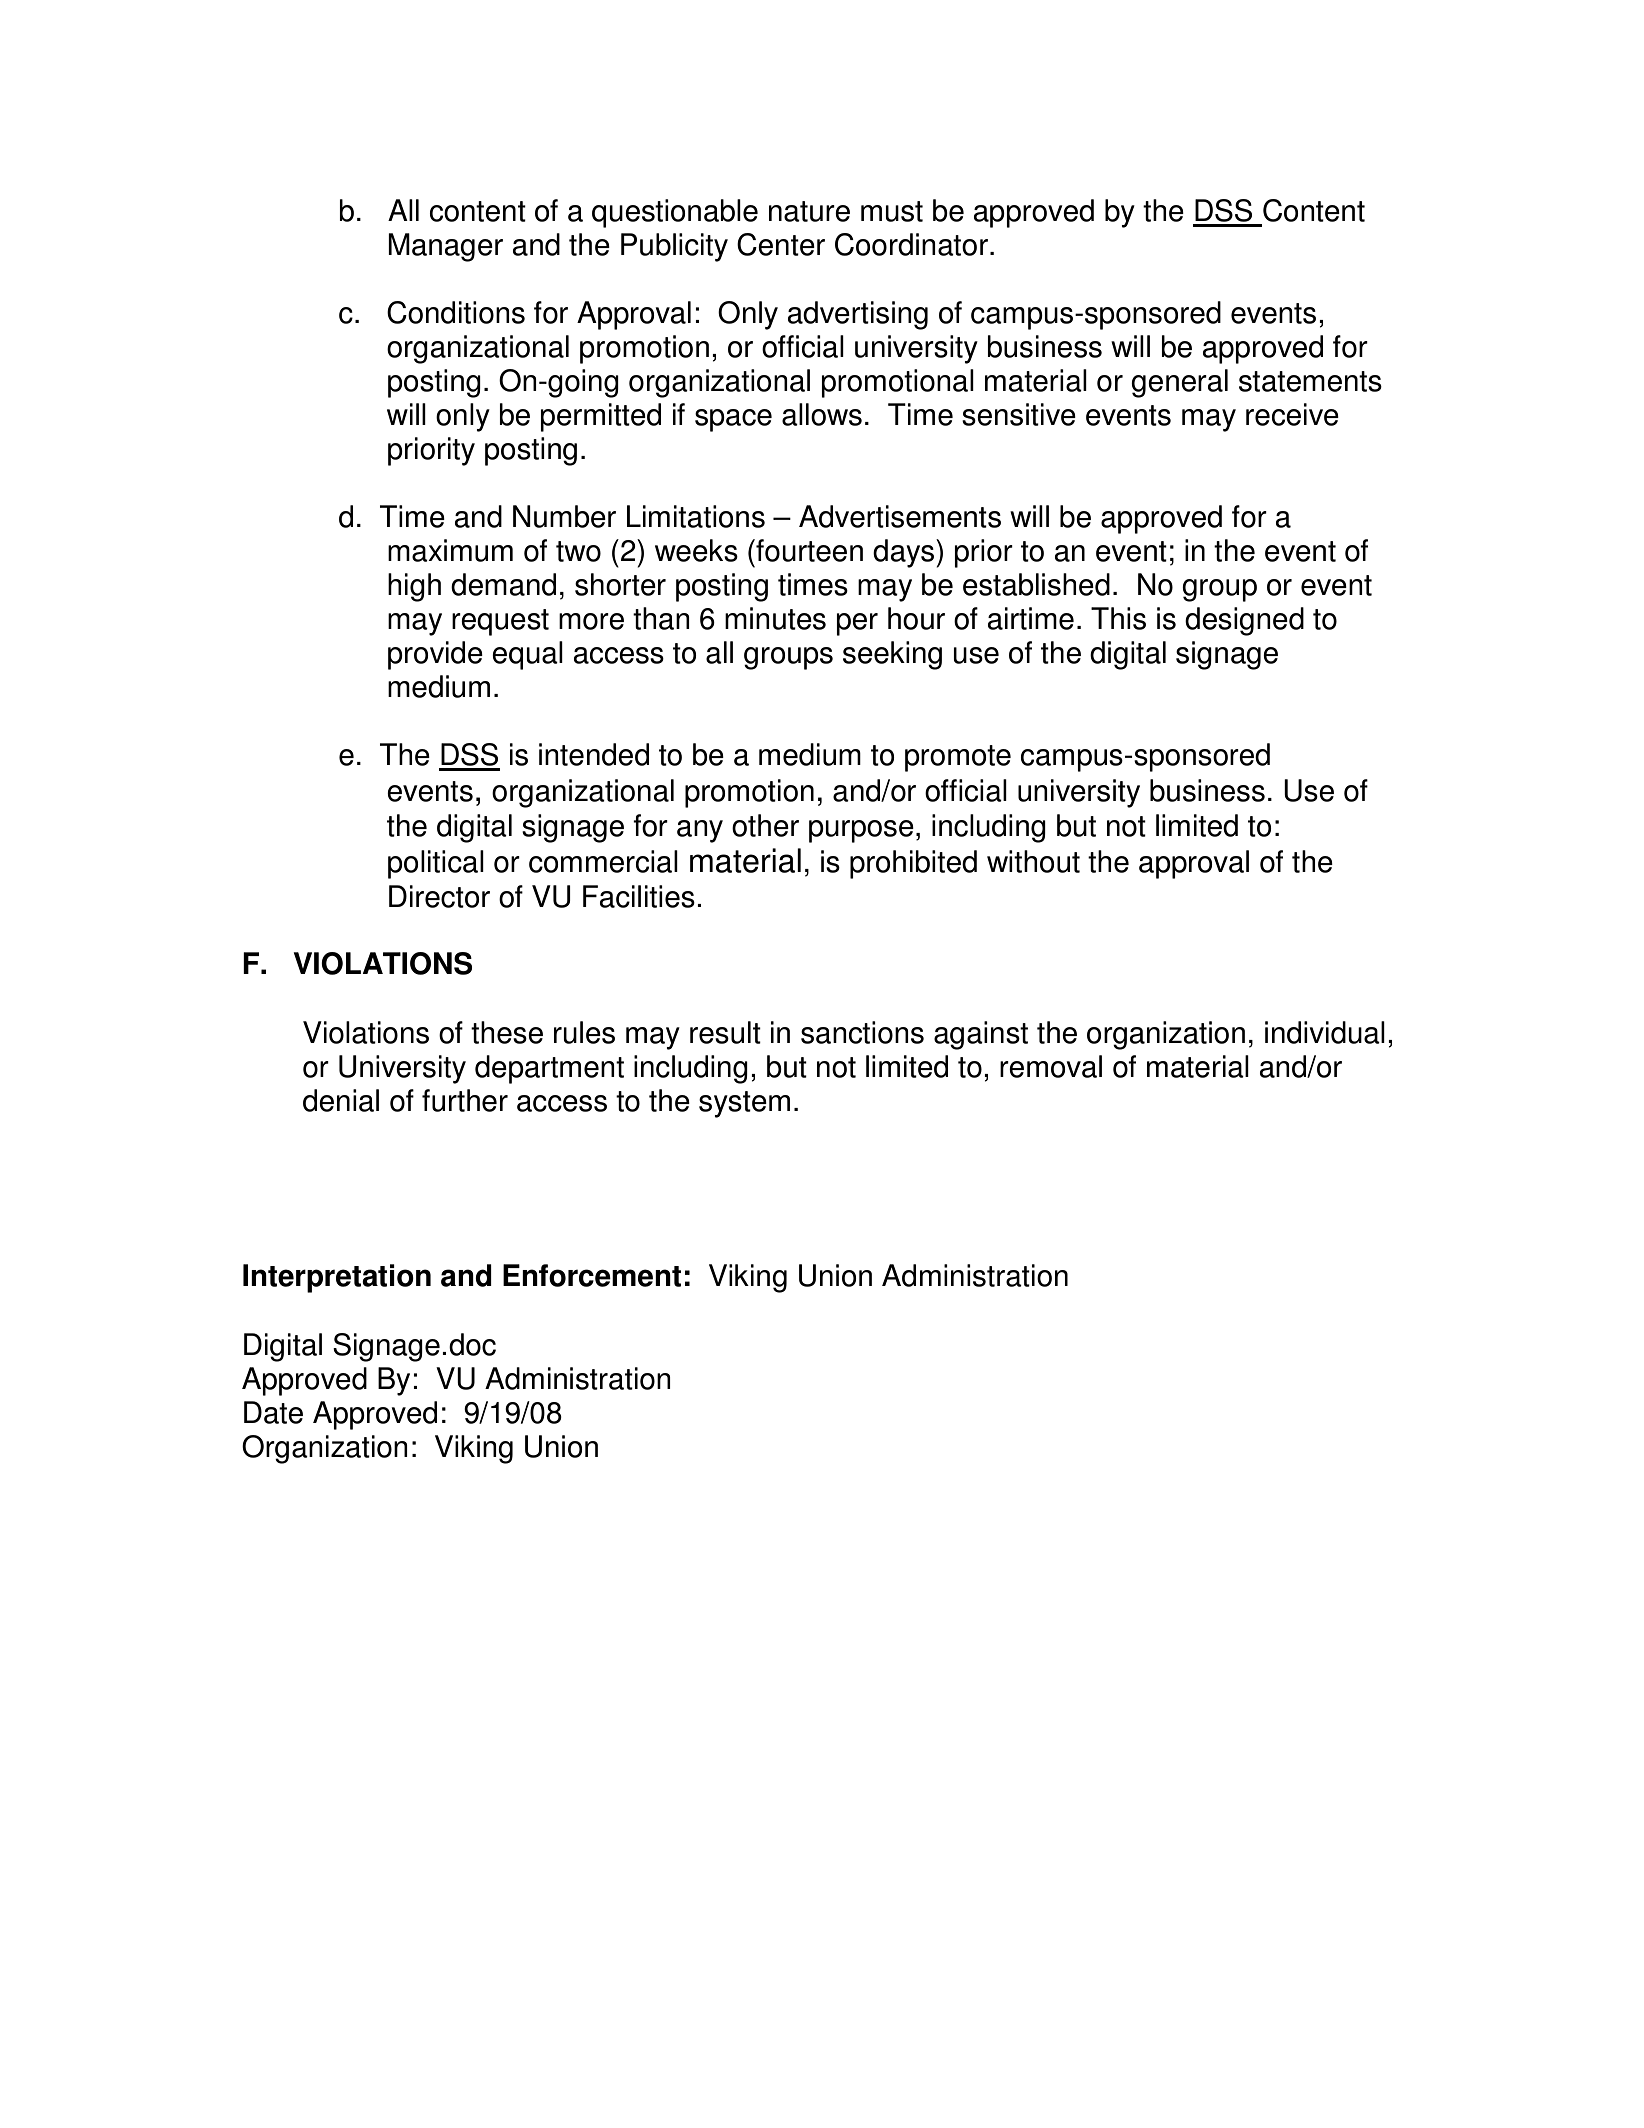 This page has width=1644, height=2128. What do you see at coordinates (765, 825) in the page?
I see `other` at bounding box center [765, 825].
